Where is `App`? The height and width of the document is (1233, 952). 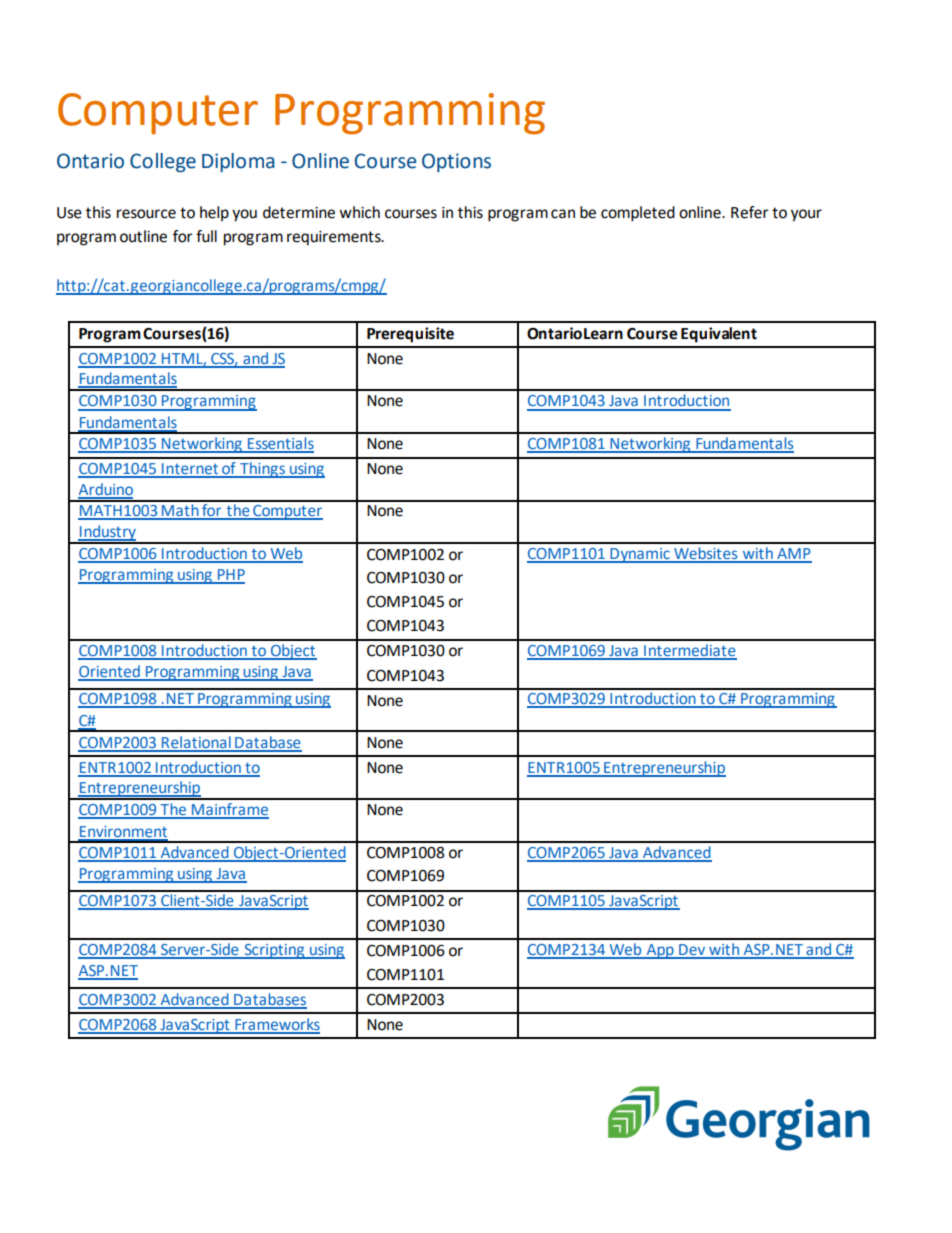 App is located at coordinates (660, 951).
